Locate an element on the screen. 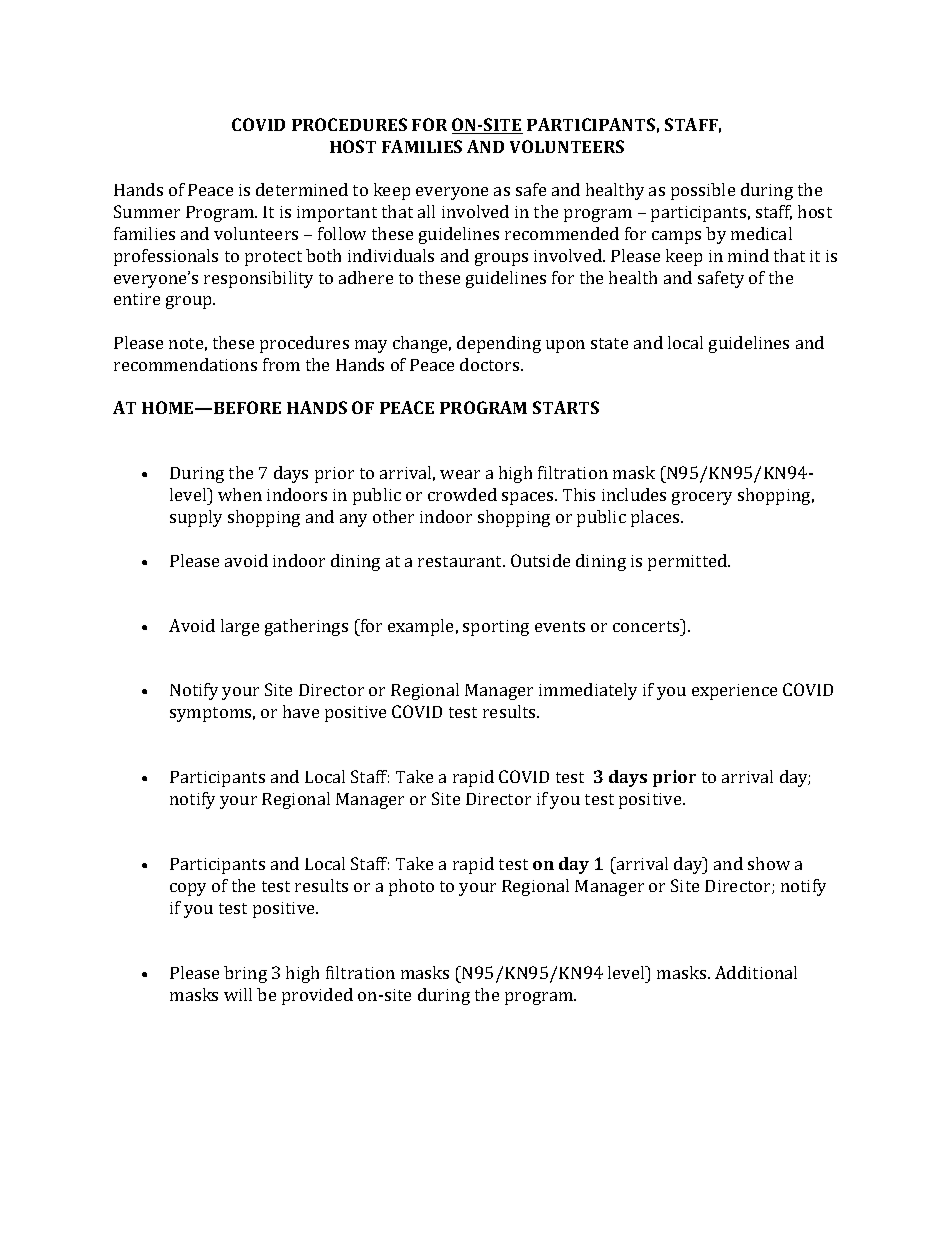 The width and height of the screenshot is (952, 1233). grocery is located at coordinates (702, 498).
